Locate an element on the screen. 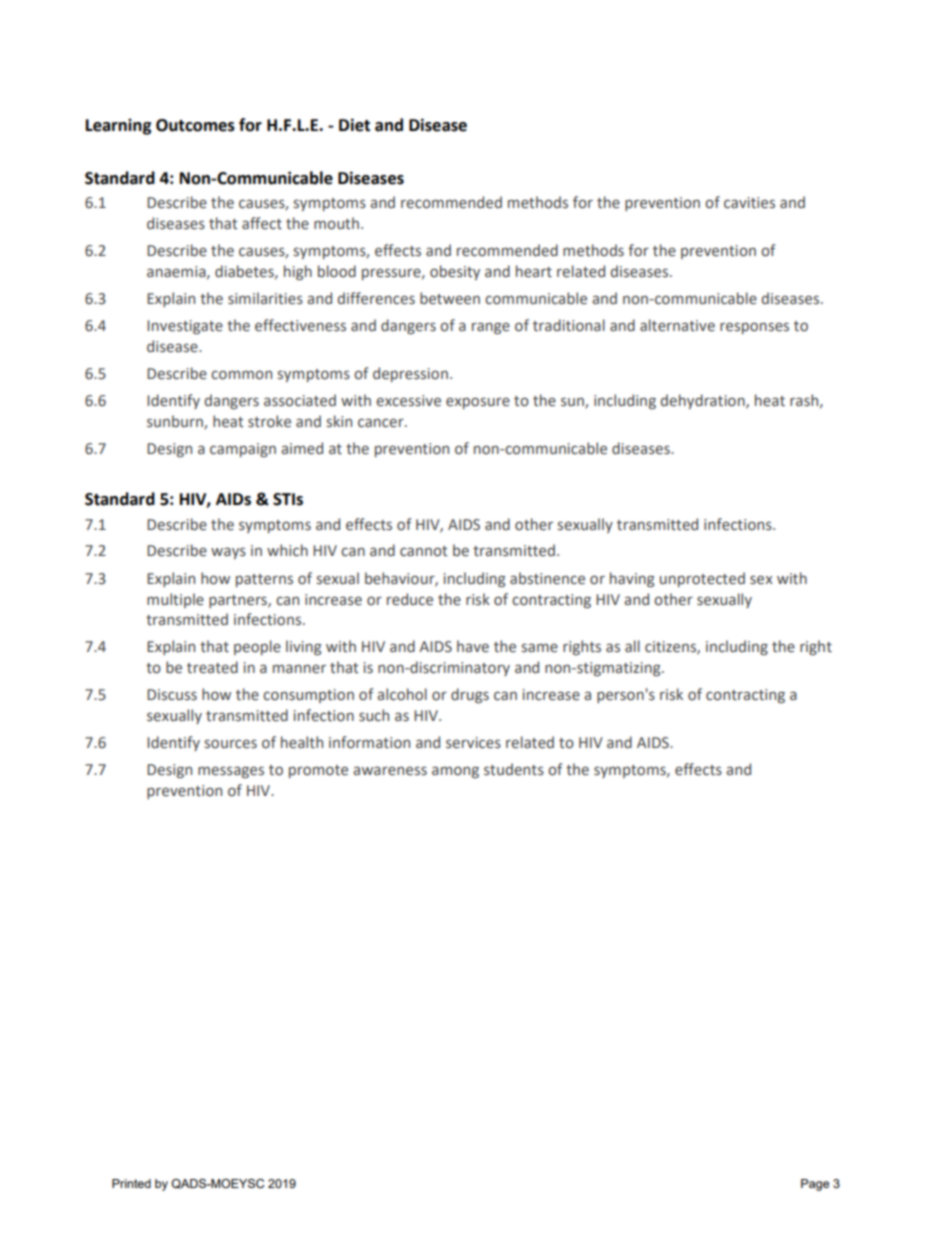  Outcomes is located at coordinates (195, 125).
